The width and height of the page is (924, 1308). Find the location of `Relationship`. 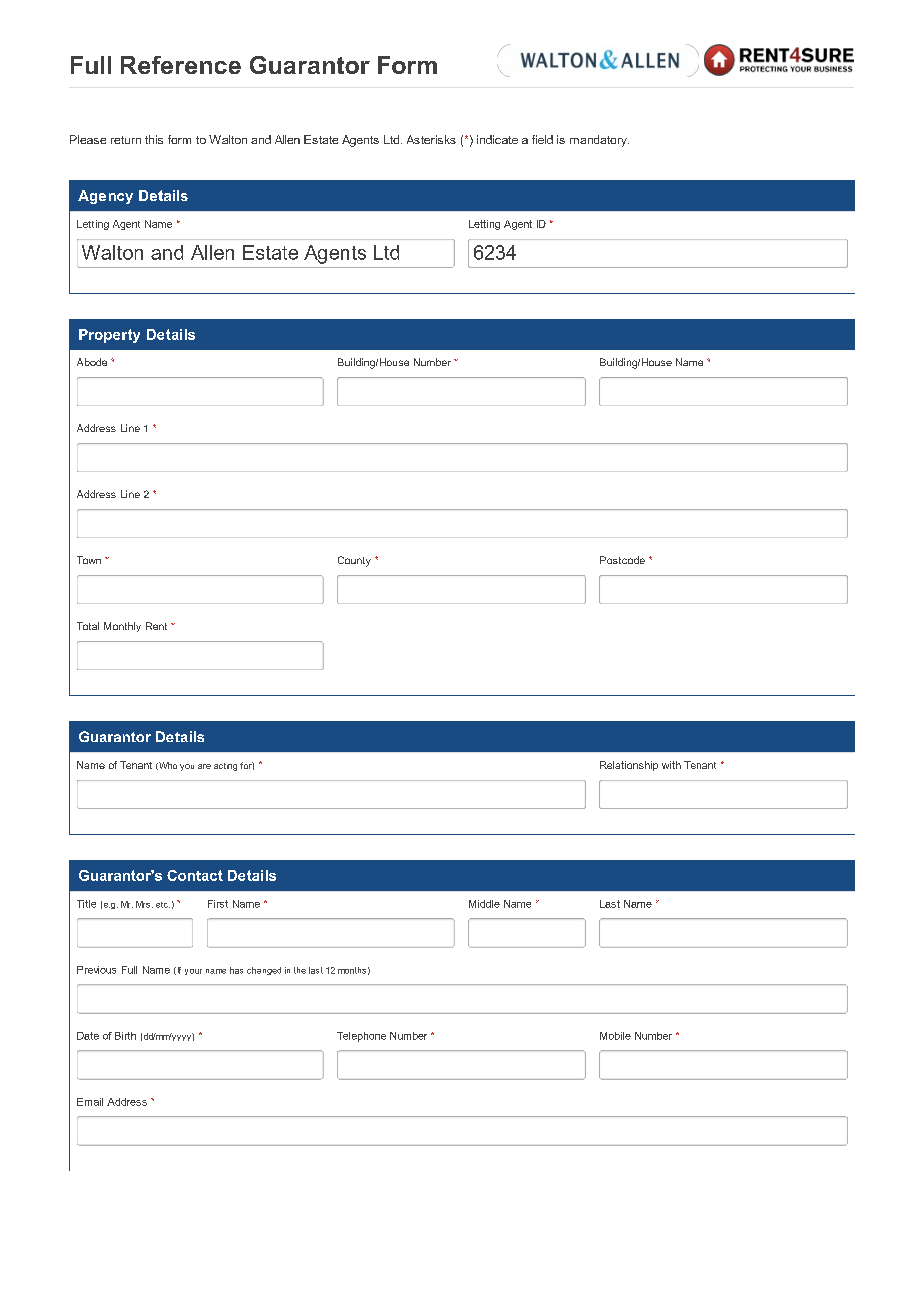

Relationship is located at coordinates (629, 766).
